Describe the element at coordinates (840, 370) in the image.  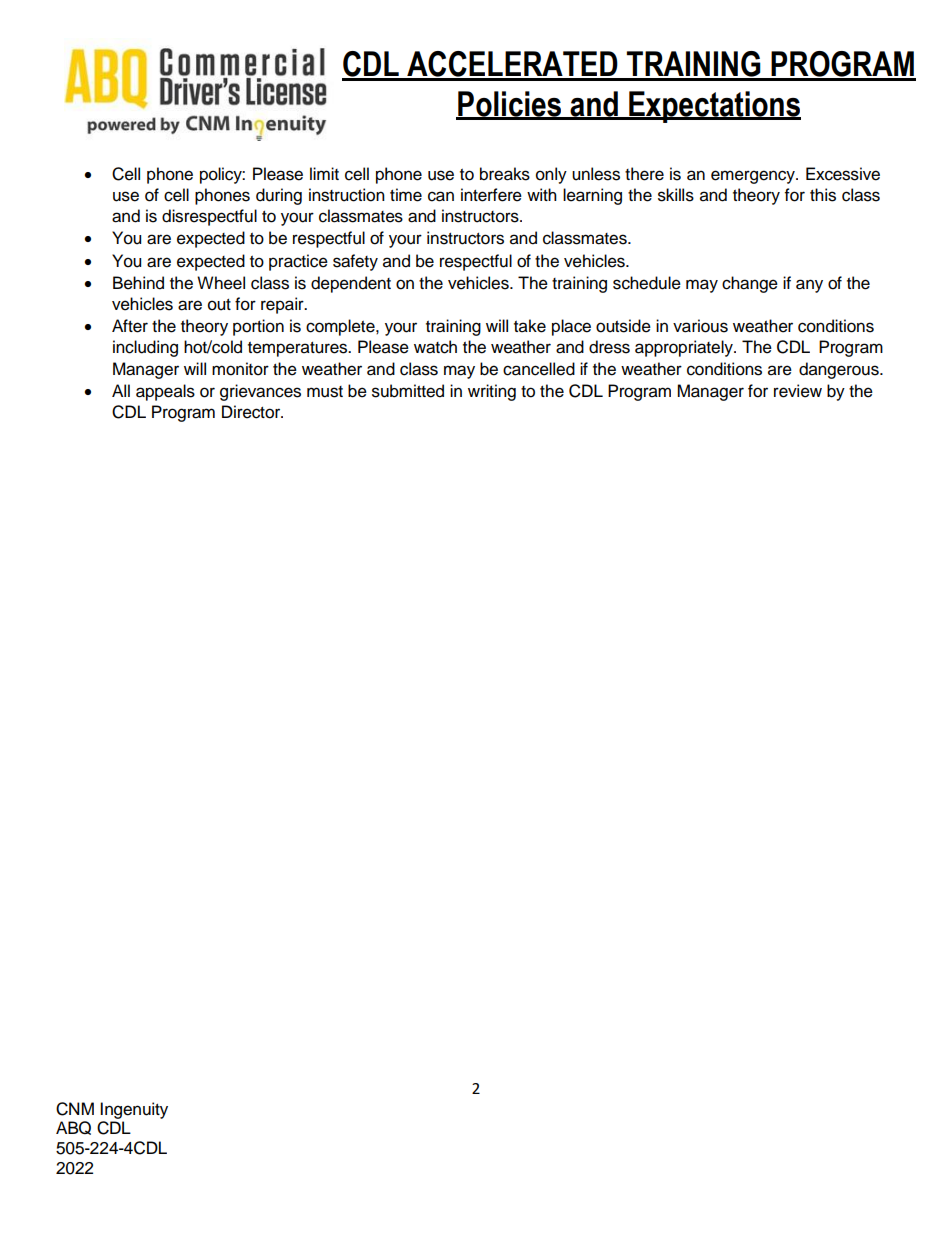
I see `dangerous` at that location.
